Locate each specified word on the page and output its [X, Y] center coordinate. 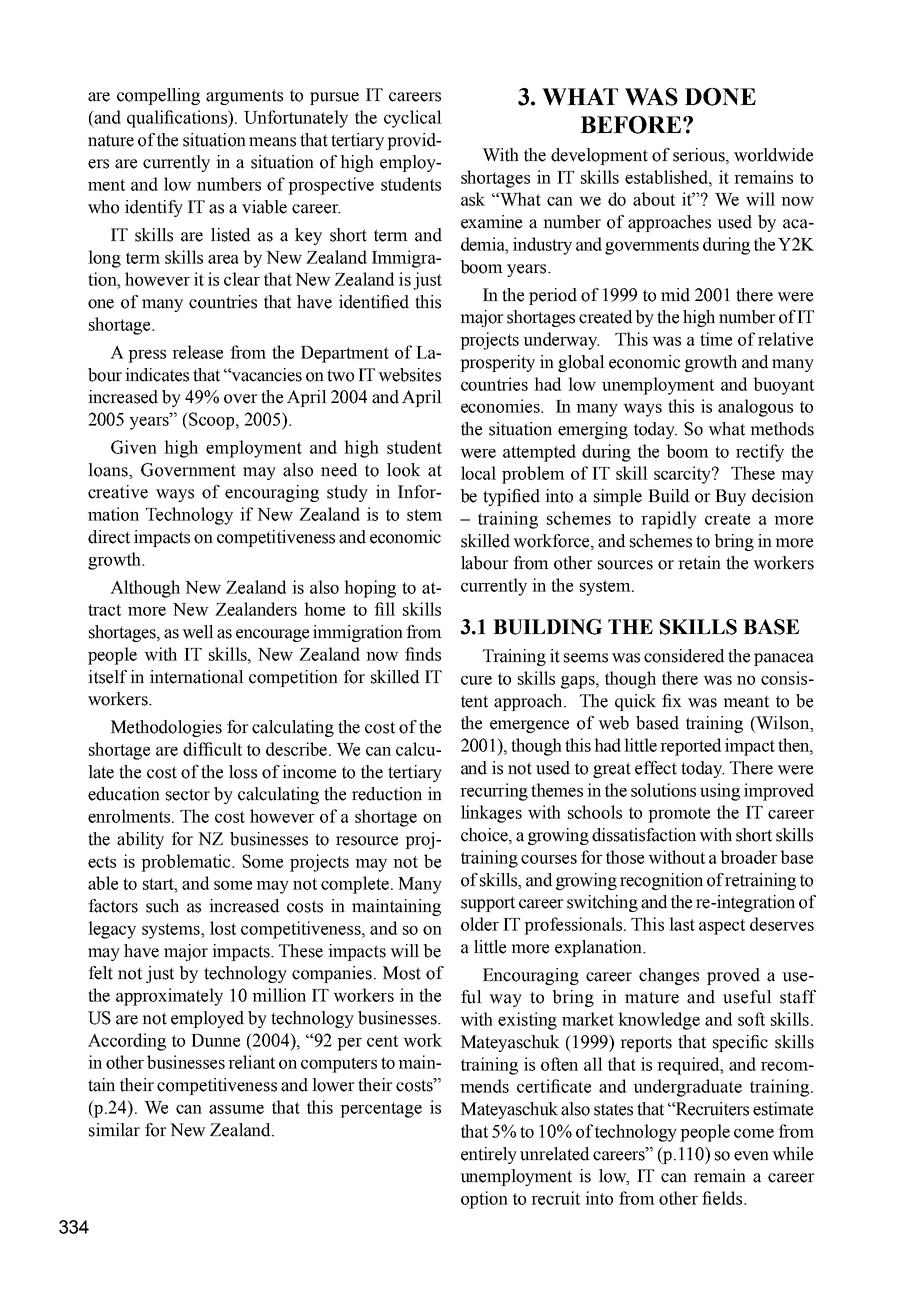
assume [236, 1109]
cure [476, 680]
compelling [158, 96]
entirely [489, 1155]
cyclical [413, 119]
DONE [720, 97]
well [198, 632]
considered [684, 656]
